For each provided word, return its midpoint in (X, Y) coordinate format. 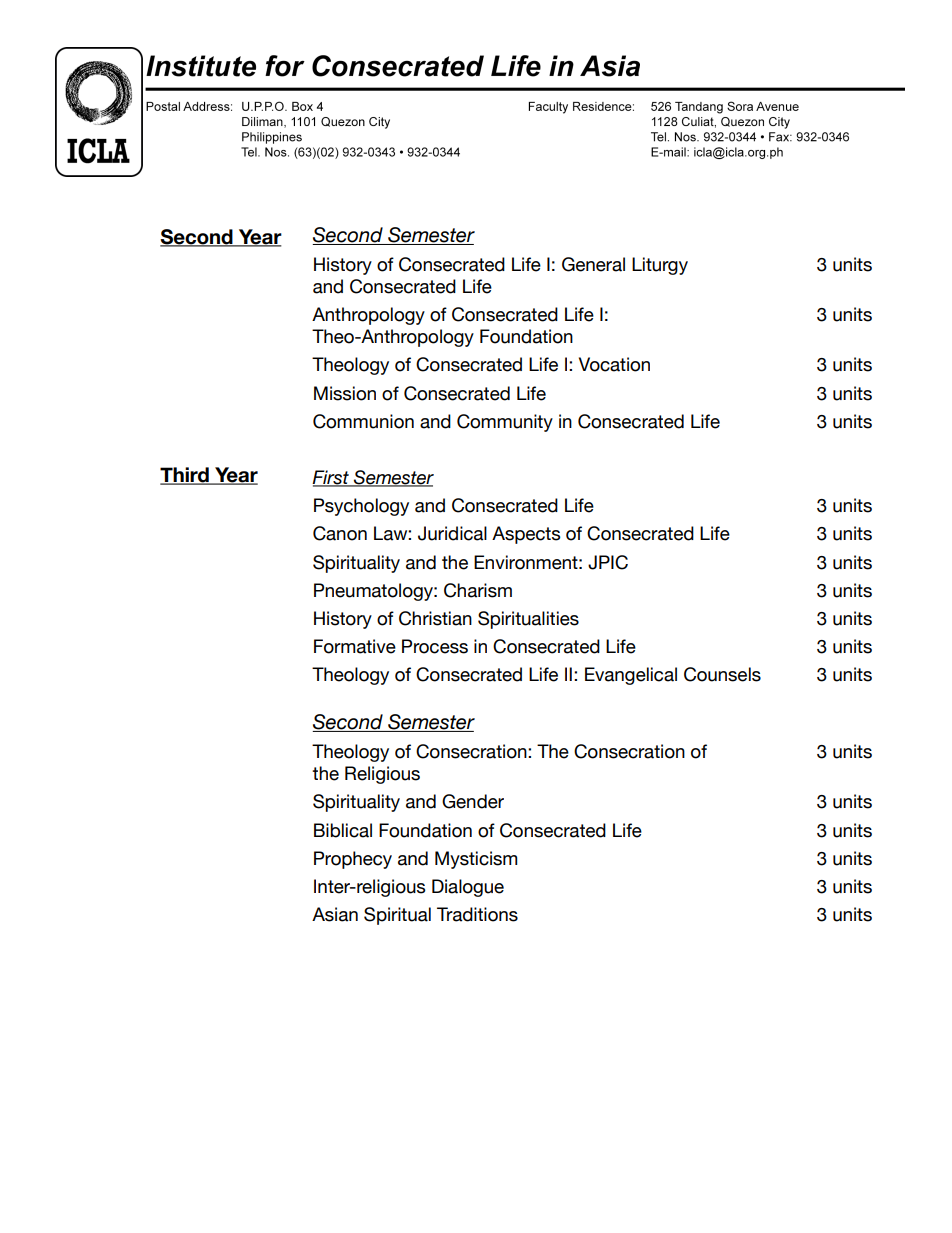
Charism (478, 590)
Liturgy (660, 266)
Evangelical (631, 676)
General (593, 264)
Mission (345, 393)
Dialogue (468, 888)
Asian (335, 914)
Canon (340, 533)
